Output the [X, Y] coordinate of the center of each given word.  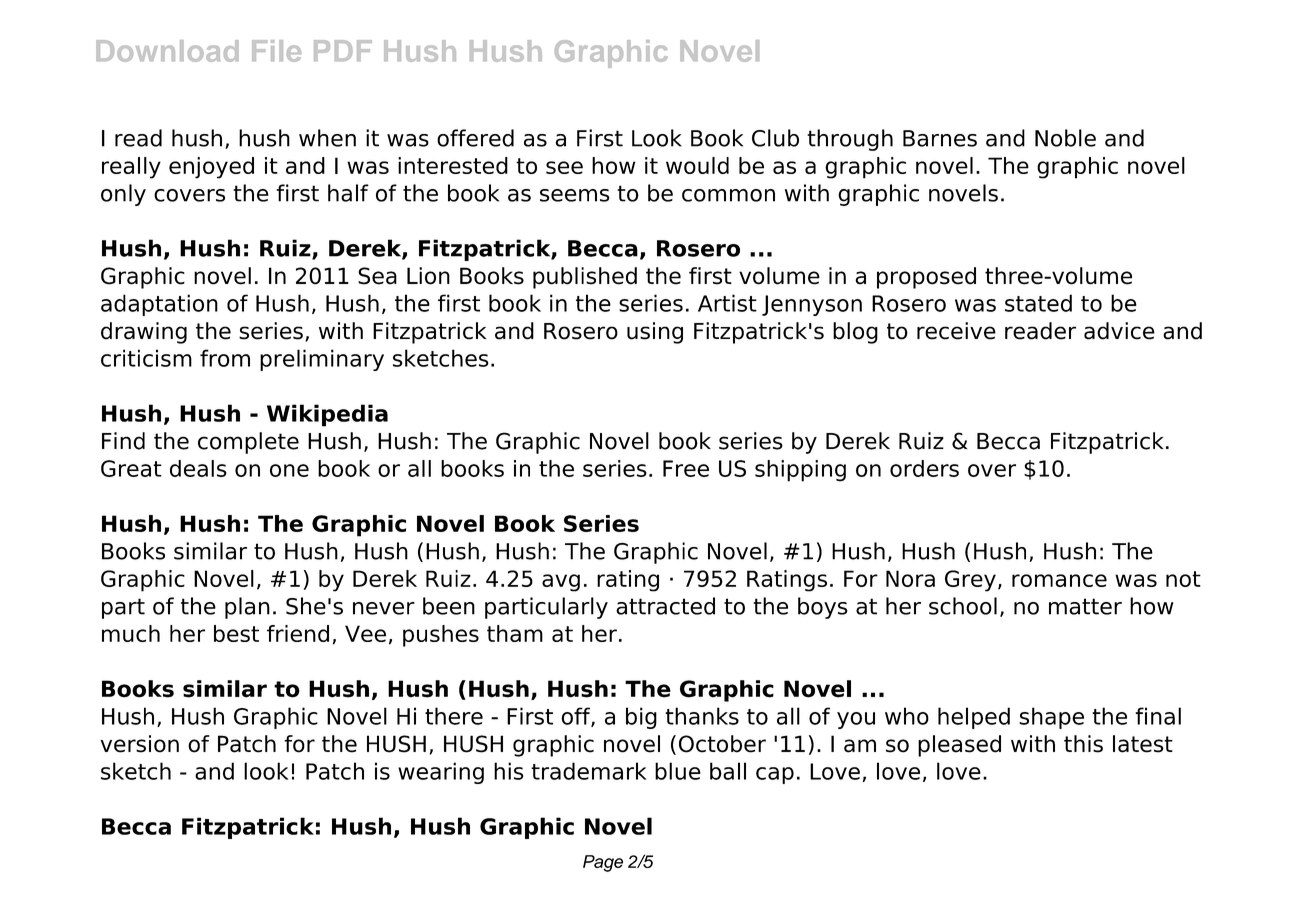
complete [248, 443]
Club [775, 138]
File [276, 51]
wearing [441, 773]
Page [603, 863]
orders [924, 468]
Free [686, 468]
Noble [1065, 138]
